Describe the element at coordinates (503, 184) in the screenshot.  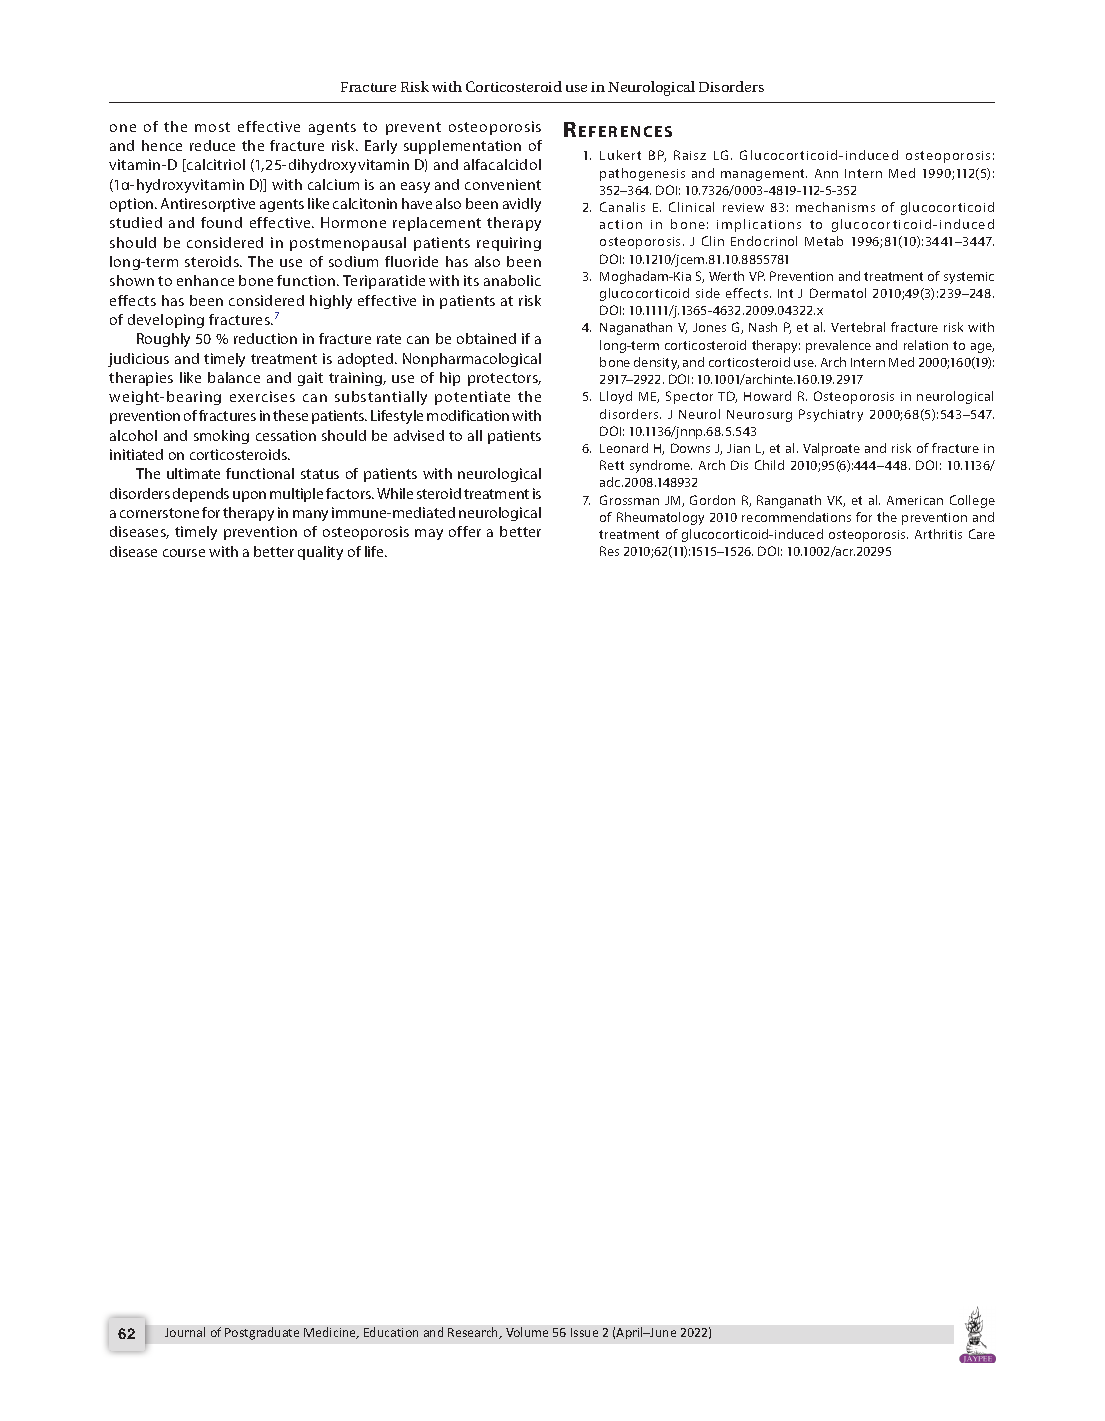
I see `convenient` at that location.
